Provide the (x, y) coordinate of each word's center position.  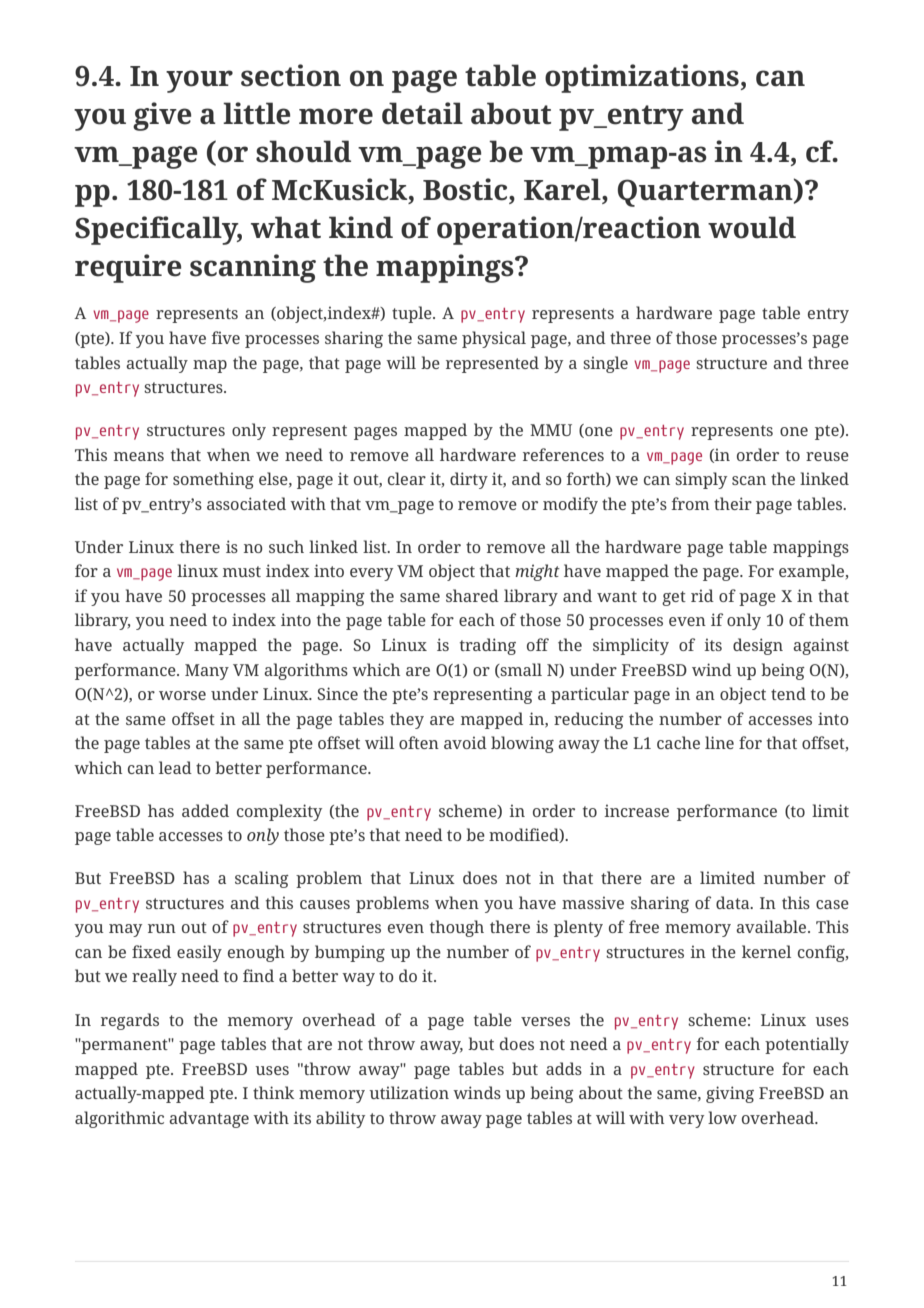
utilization (409, 1092)
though (457, 928)
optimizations (642, 78)
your (199, 81)
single (605, 364)
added (205, 810)
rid (702, 595)
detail (422, 113)
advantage (209, 1119)
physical (494, 339)
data (734, 902)
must (242, 571)
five (226, 337)
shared (472, 595)
